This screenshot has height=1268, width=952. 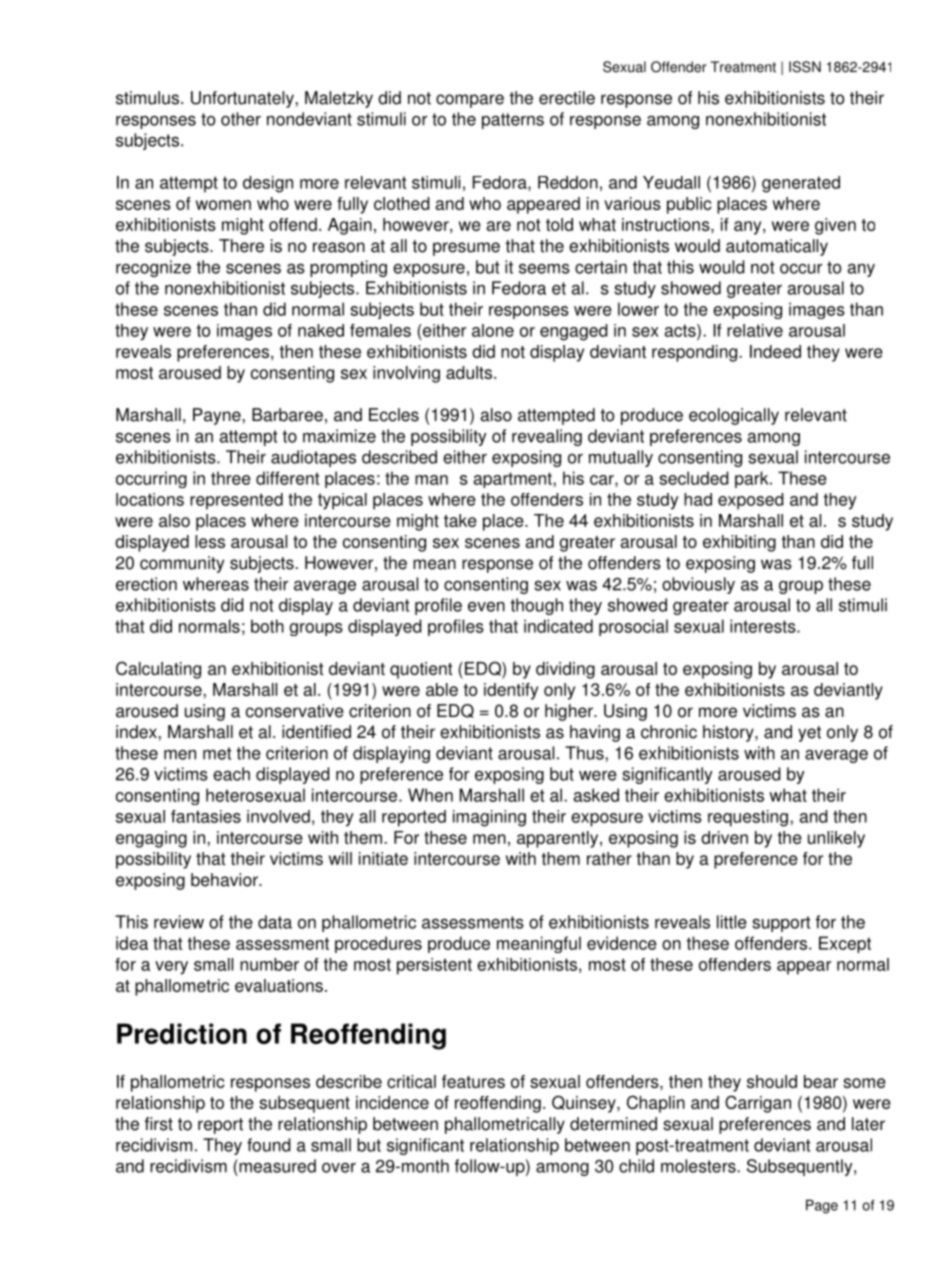 What do you see at coordinates (805, 67) in the screenshot?
I see `ISSN` at bounding box center [805, 67].
